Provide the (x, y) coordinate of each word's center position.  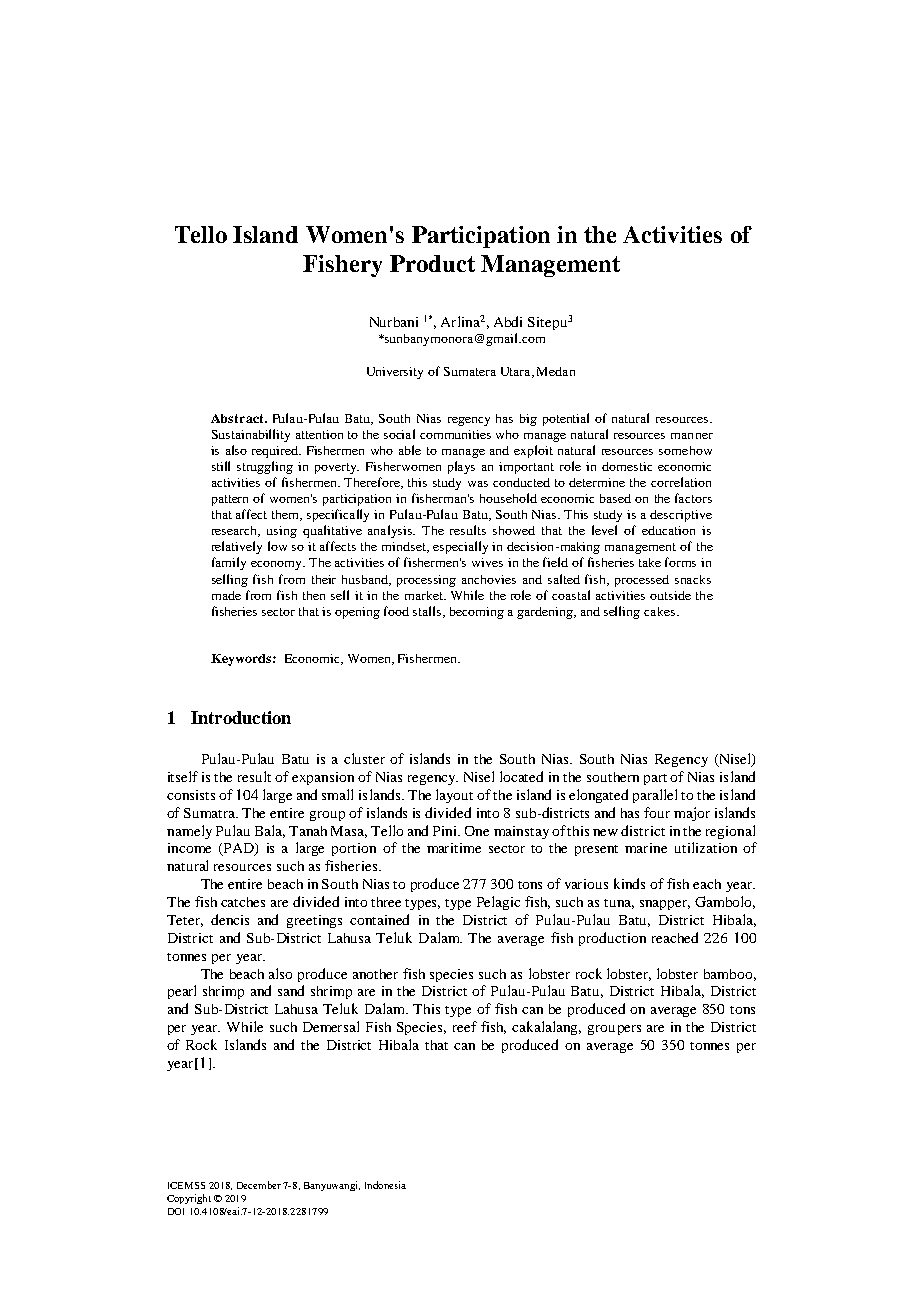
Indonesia (385, 1185)
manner (692, 436)
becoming (477, 613)
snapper (665, 905)
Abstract (238, 418)
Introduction (241, 717)
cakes (659, 611)
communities (455, 434)
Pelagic (498, 903)
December (259, 1185)
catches (243, 902)
